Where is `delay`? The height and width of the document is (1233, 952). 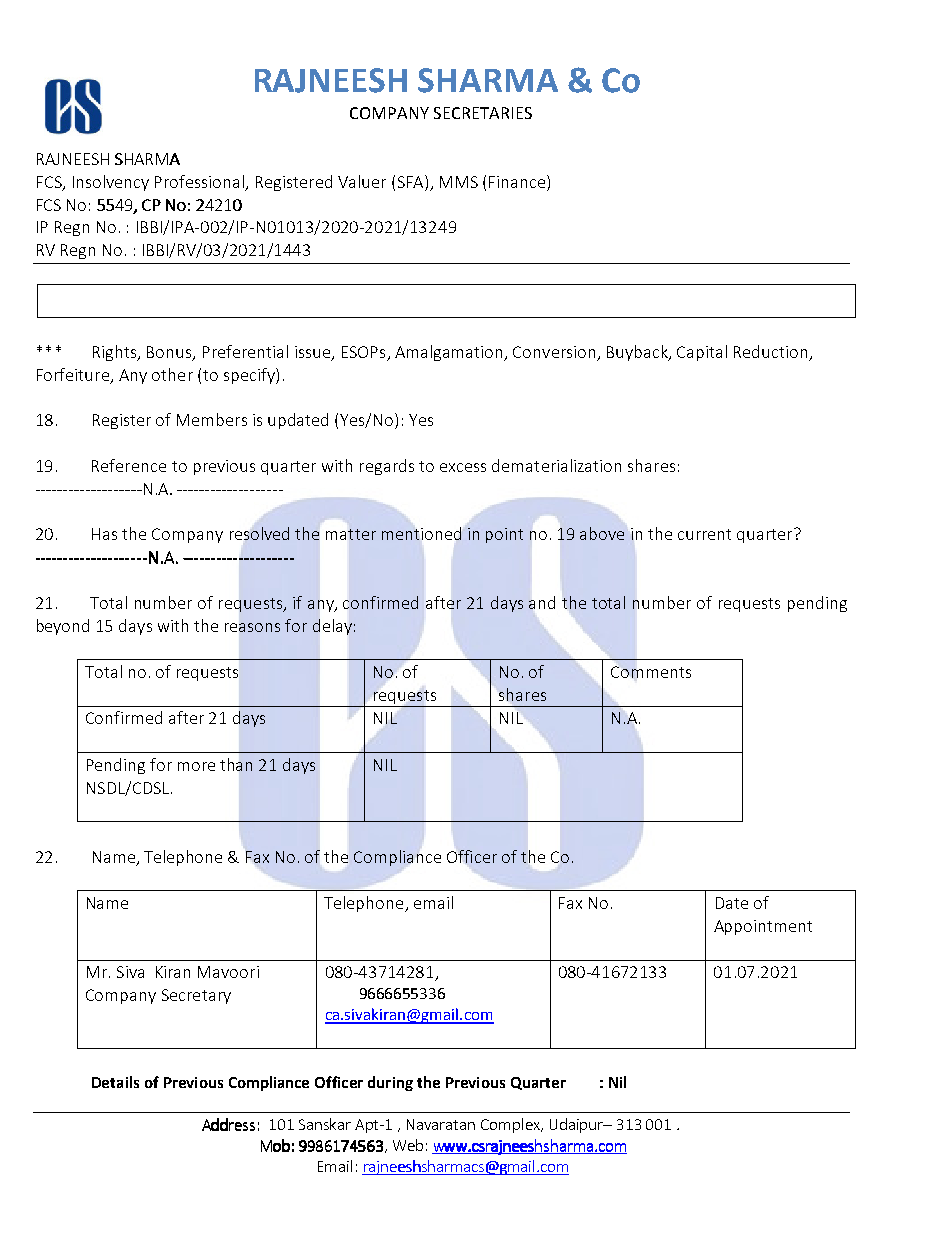 delay is located at coordinates (332, 627).
